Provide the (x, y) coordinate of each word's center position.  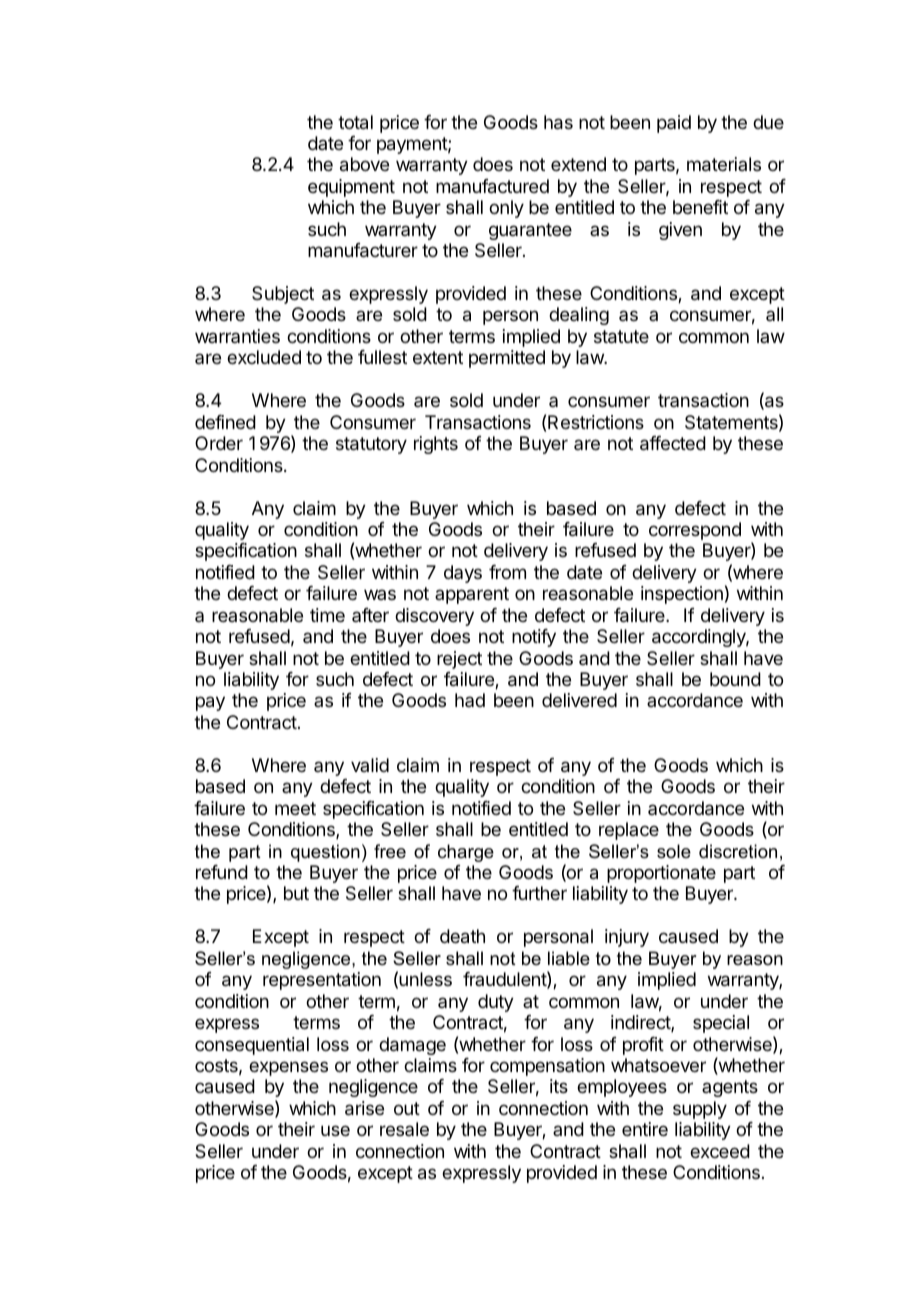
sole (674, 851)
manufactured (492, 186)
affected (673, 443)
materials (724, 164)
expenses (288, 1068)
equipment (351, 188)
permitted (507, 359)
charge (466, 853)
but (296, 893)
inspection (682, 595)
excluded (264, 357)
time (327, 615)
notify (534, 638)
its (559, 1086)
